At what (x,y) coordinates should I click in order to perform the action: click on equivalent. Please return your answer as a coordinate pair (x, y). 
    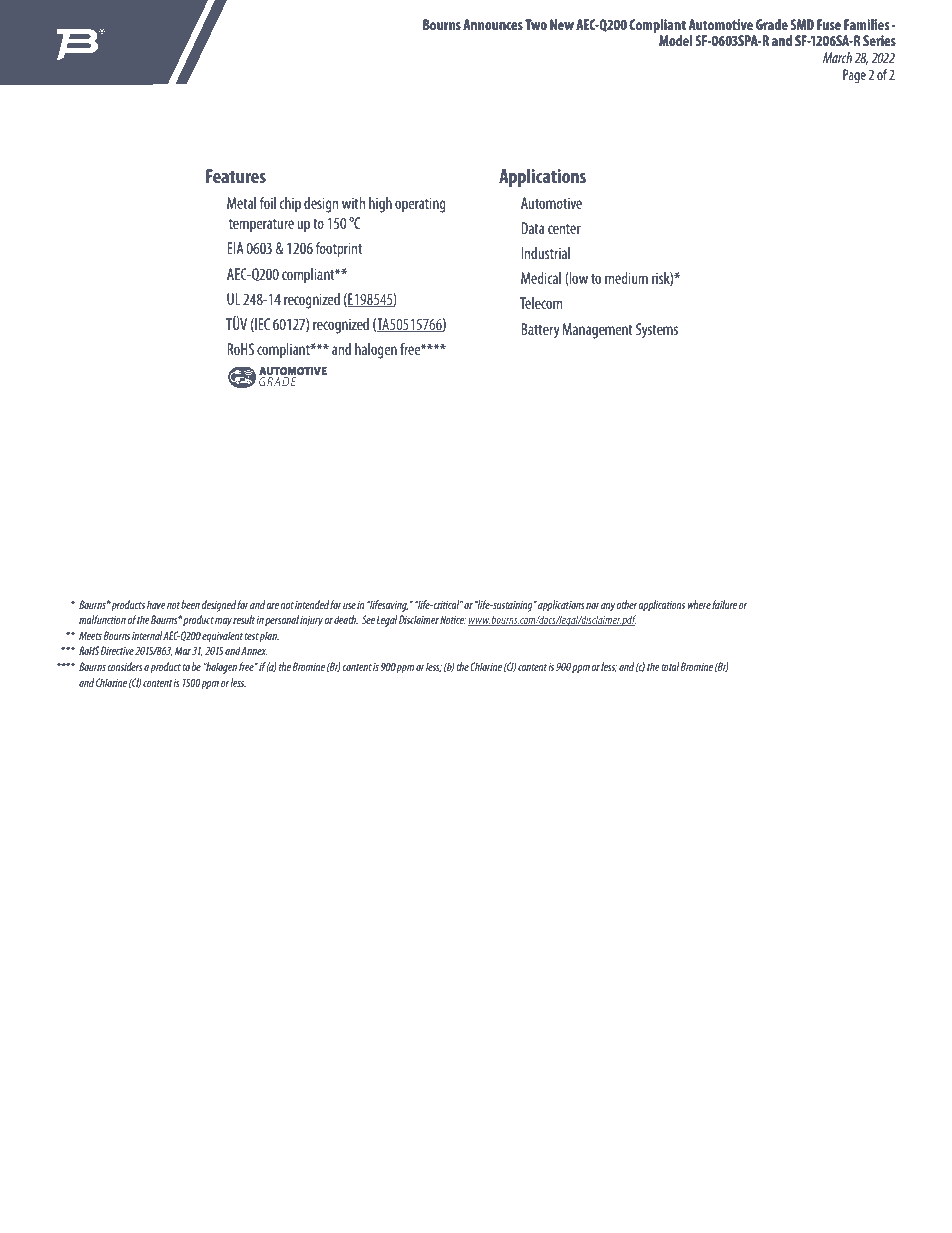
    Looking at the image, I should click on (223, 637).
